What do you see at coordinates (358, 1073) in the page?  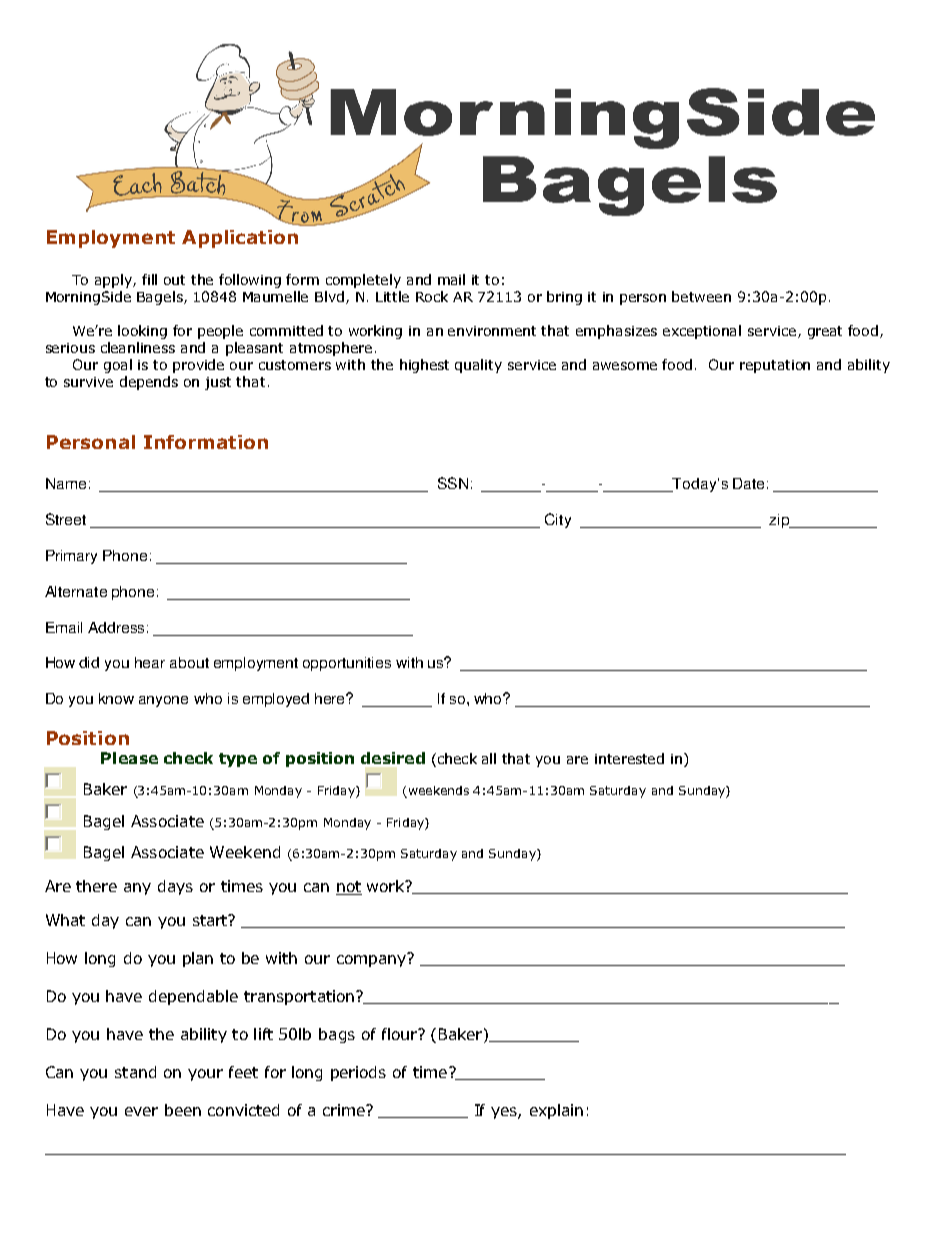 I see `periods` at bounding box center [358, 1073].
